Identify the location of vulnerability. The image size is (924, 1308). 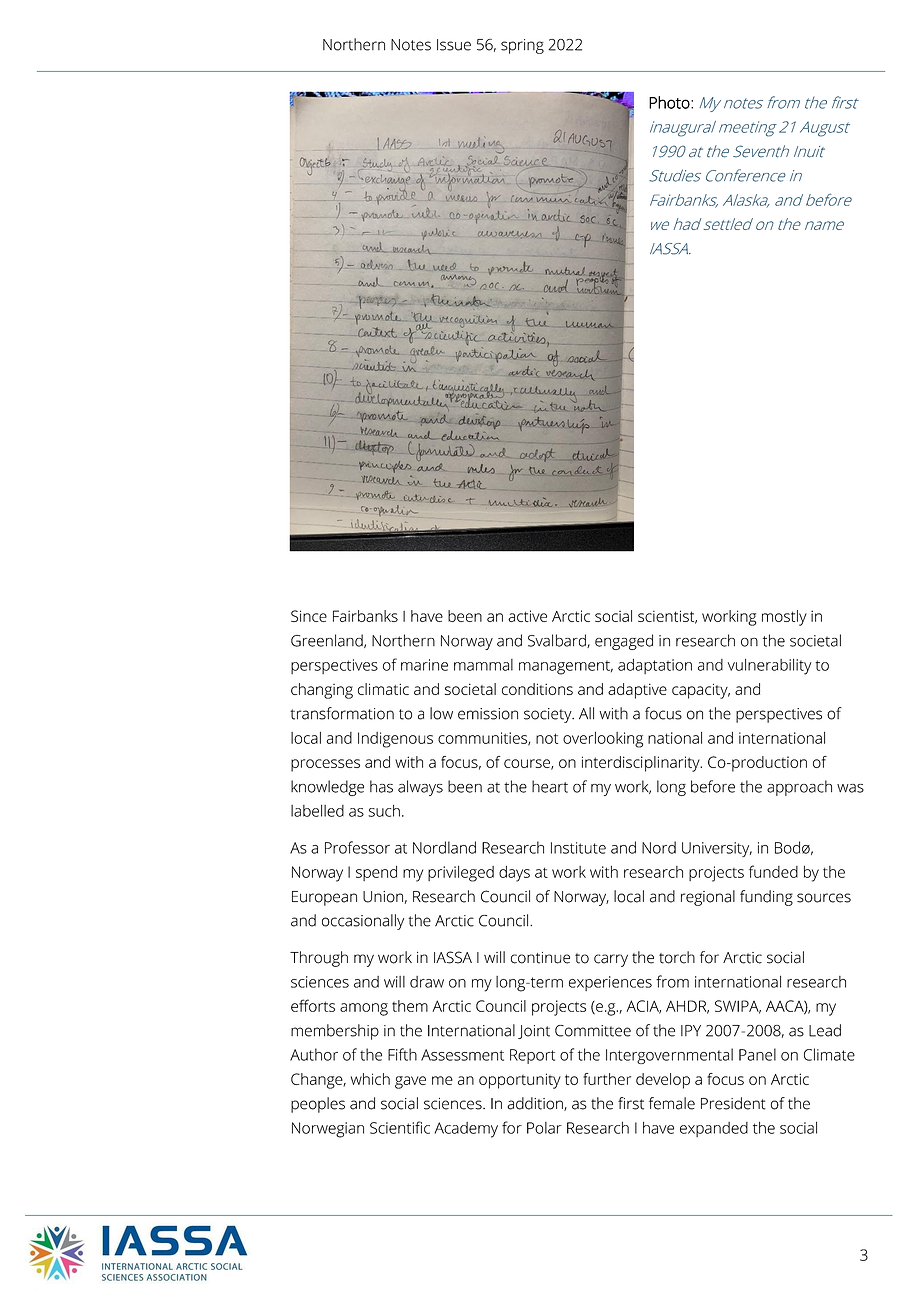
(770, 667).
